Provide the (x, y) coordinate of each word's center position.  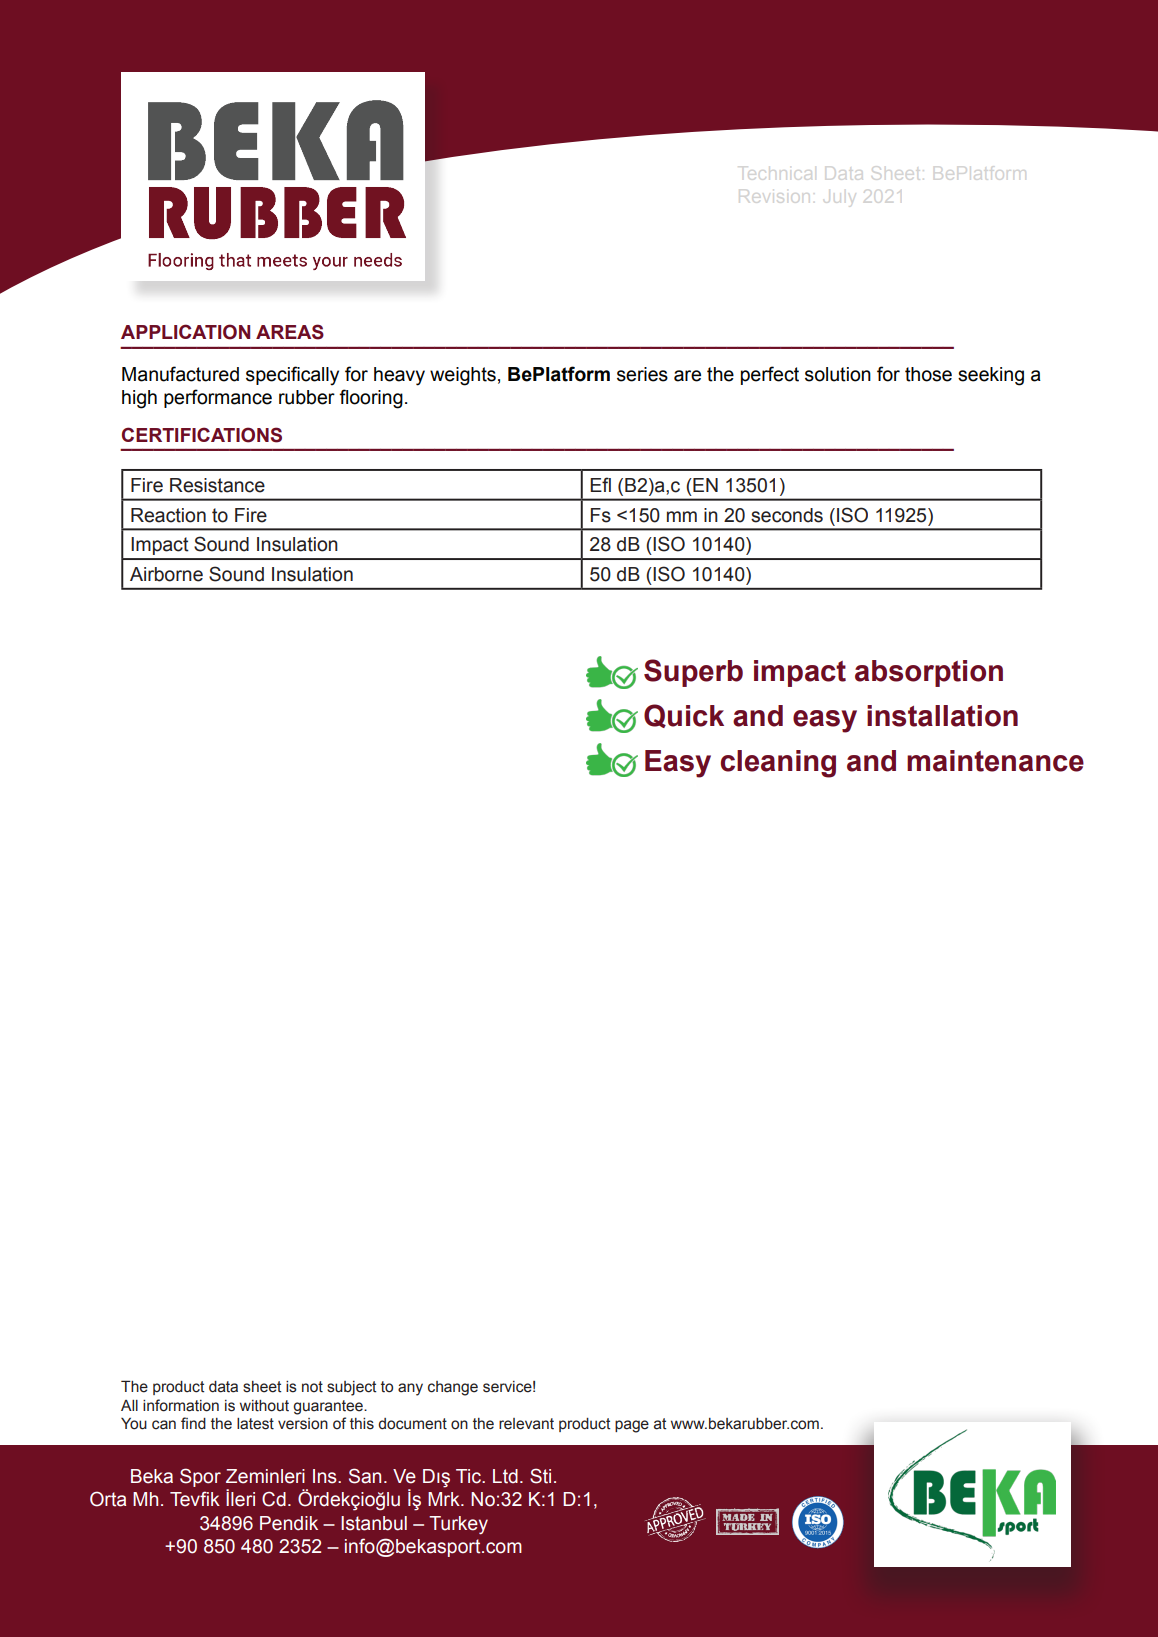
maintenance (995, 761)
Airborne (166, 574)
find (193, 1423)
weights (463, 376)
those (928, 374)
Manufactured (180, 374)
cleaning (778, 764)
